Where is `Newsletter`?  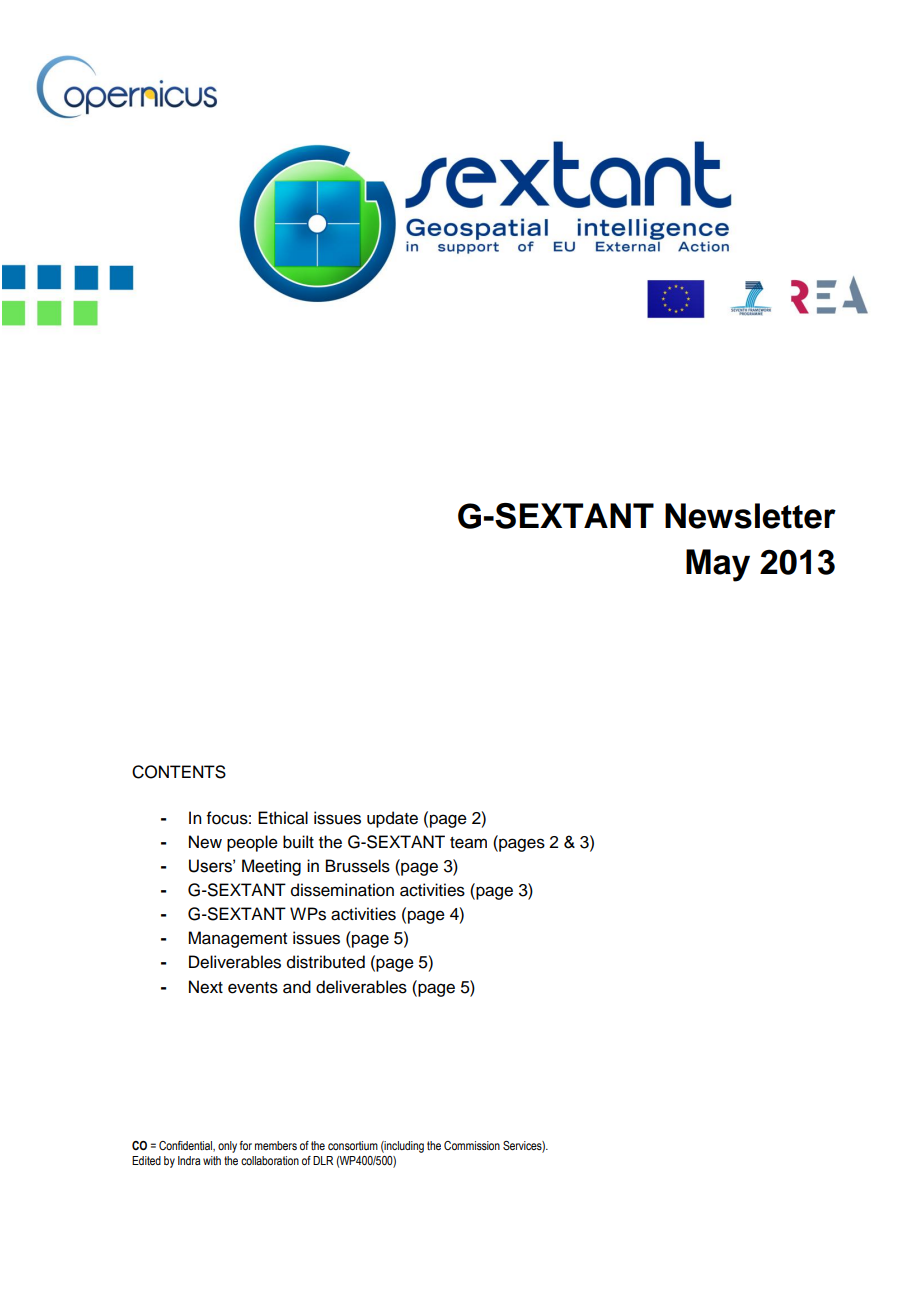 Newsletter is located at coordinates (750, 516).
